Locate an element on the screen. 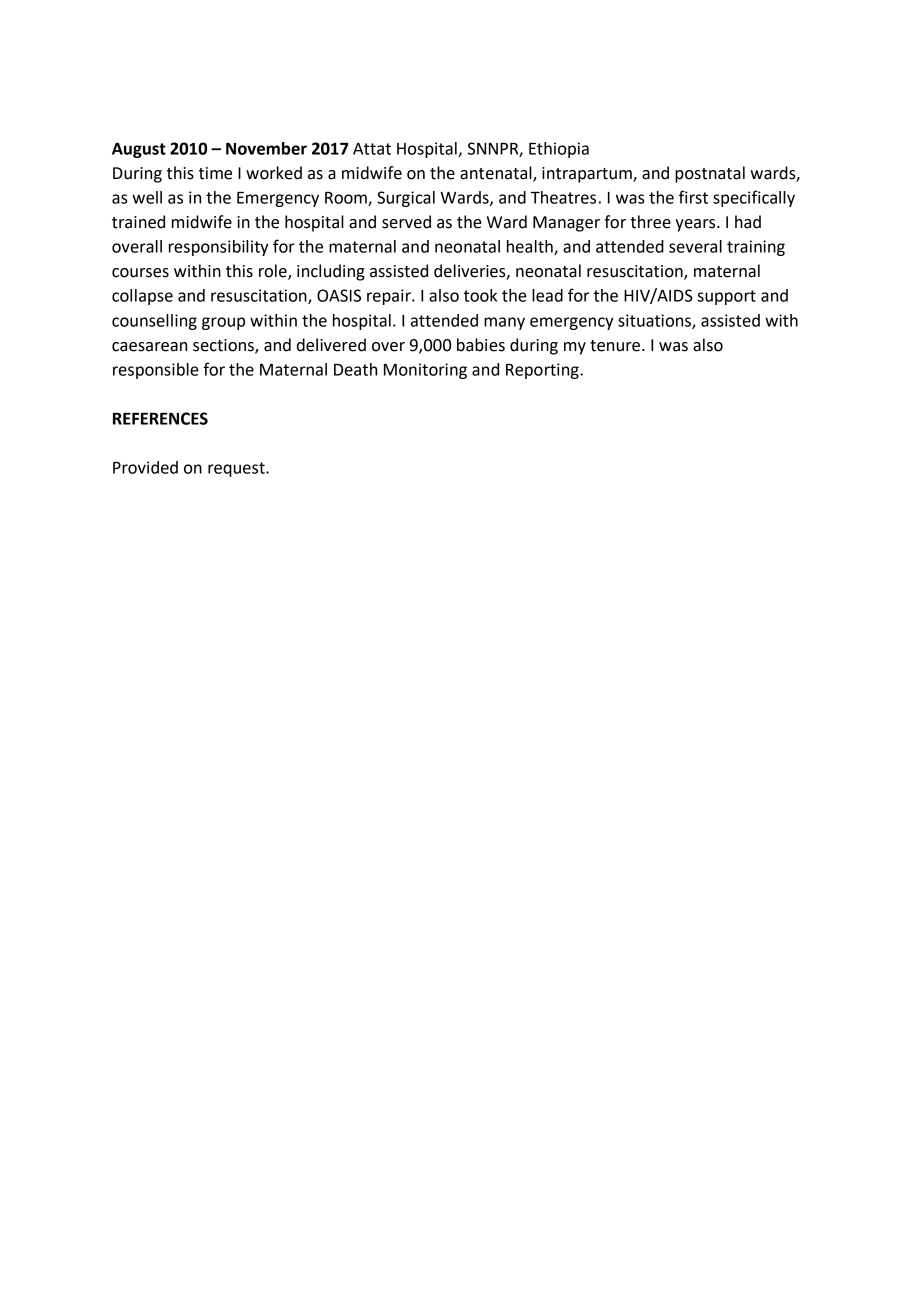 The image size is (924, 1308). years is located at coordinates (696, 225).
